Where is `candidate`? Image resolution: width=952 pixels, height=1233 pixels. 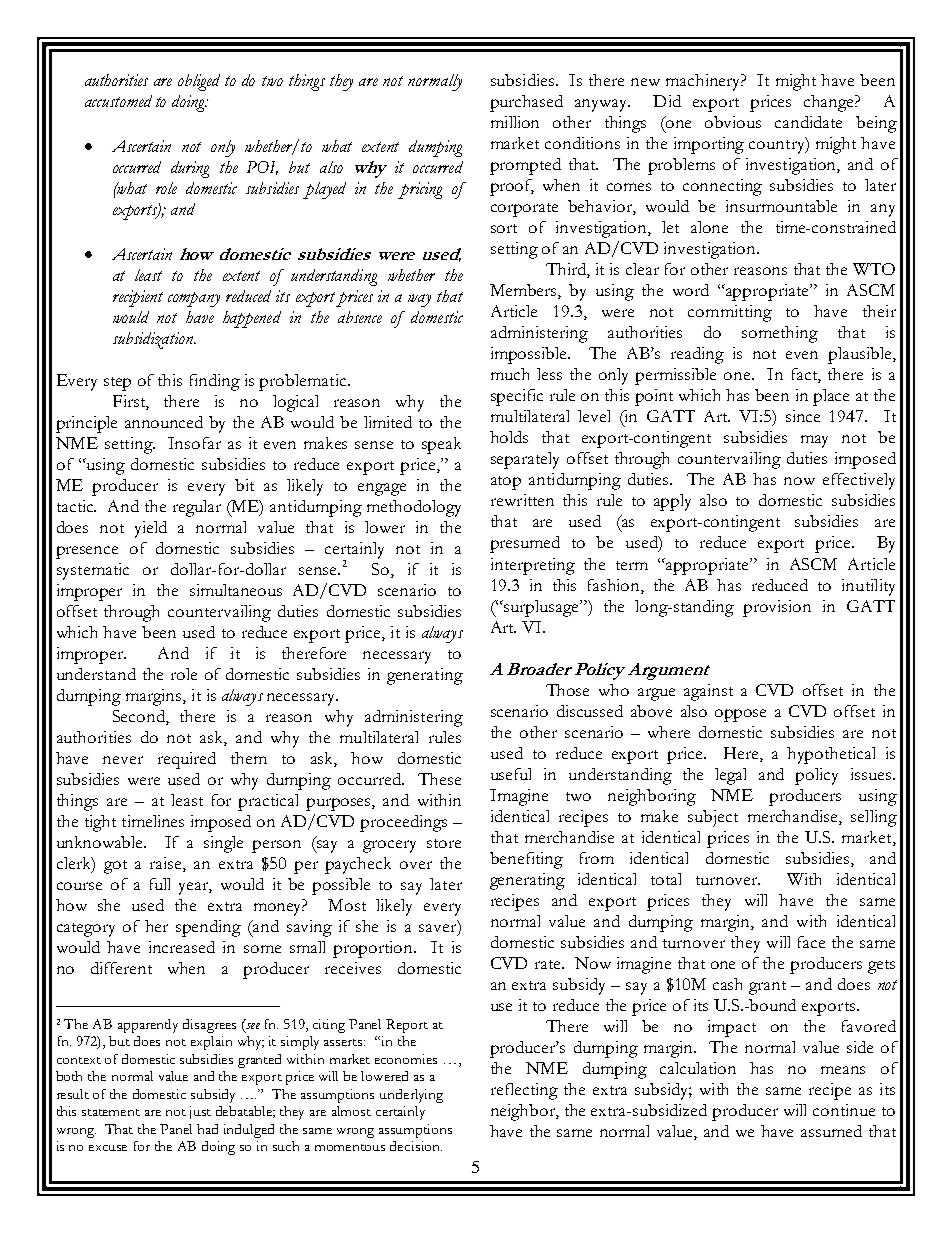
candidate is located at coordinates (808, 122).
